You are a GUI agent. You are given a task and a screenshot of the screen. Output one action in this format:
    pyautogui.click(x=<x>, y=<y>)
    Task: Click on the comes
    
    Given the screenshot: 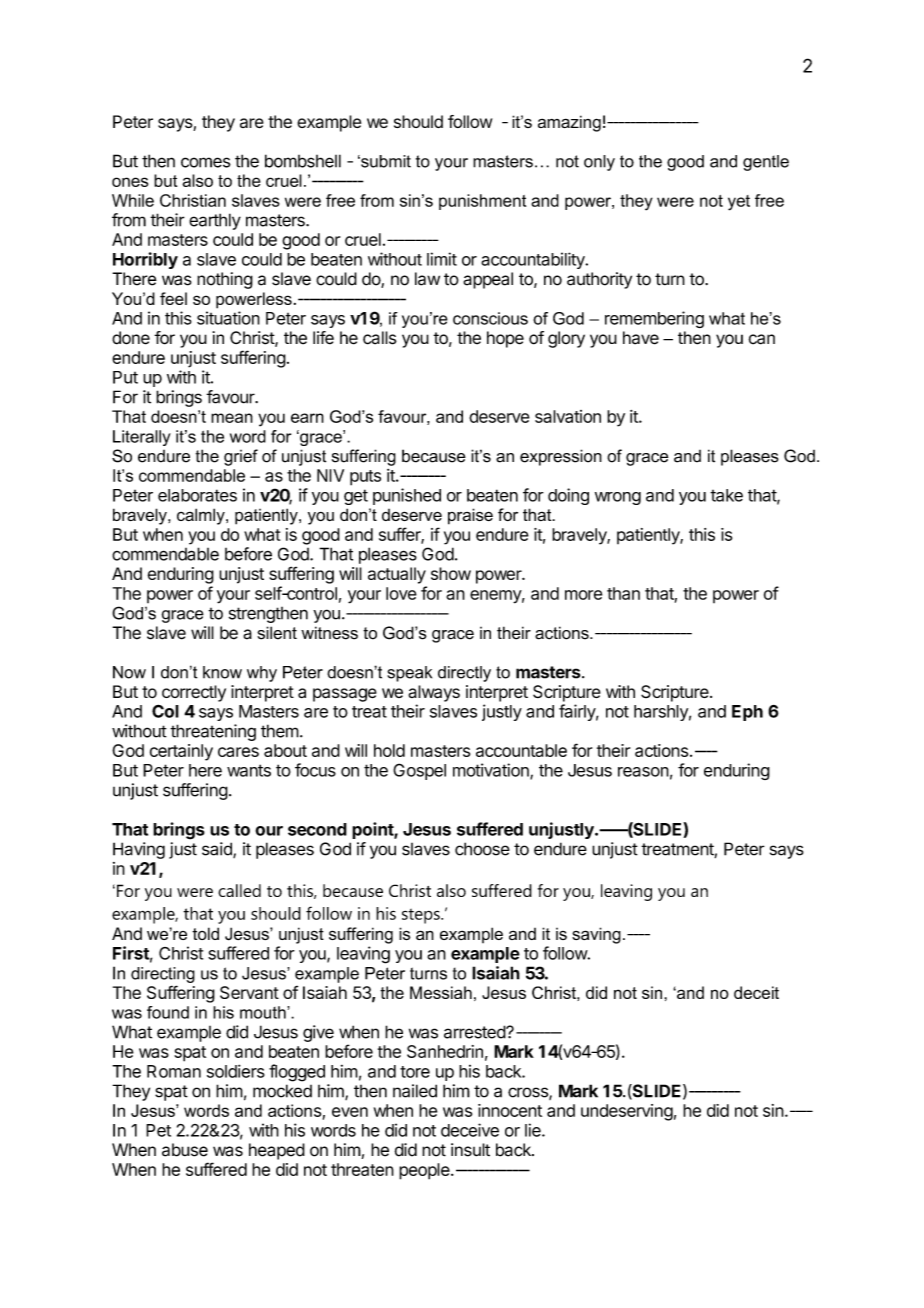 What is the action you would take?
    pyautogui.click(x=206, y=162)
